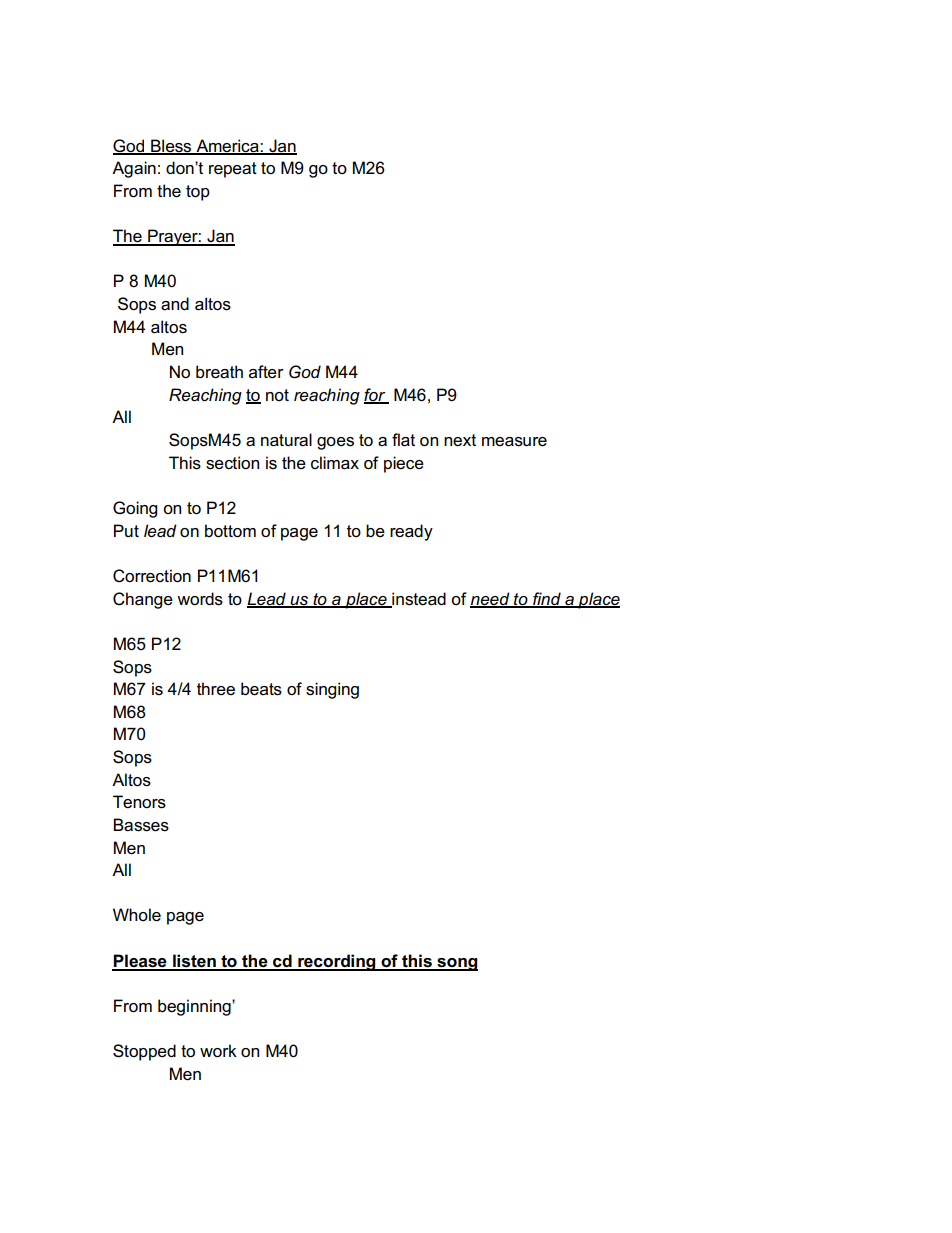  I want to click on for, so click(376, 395).
